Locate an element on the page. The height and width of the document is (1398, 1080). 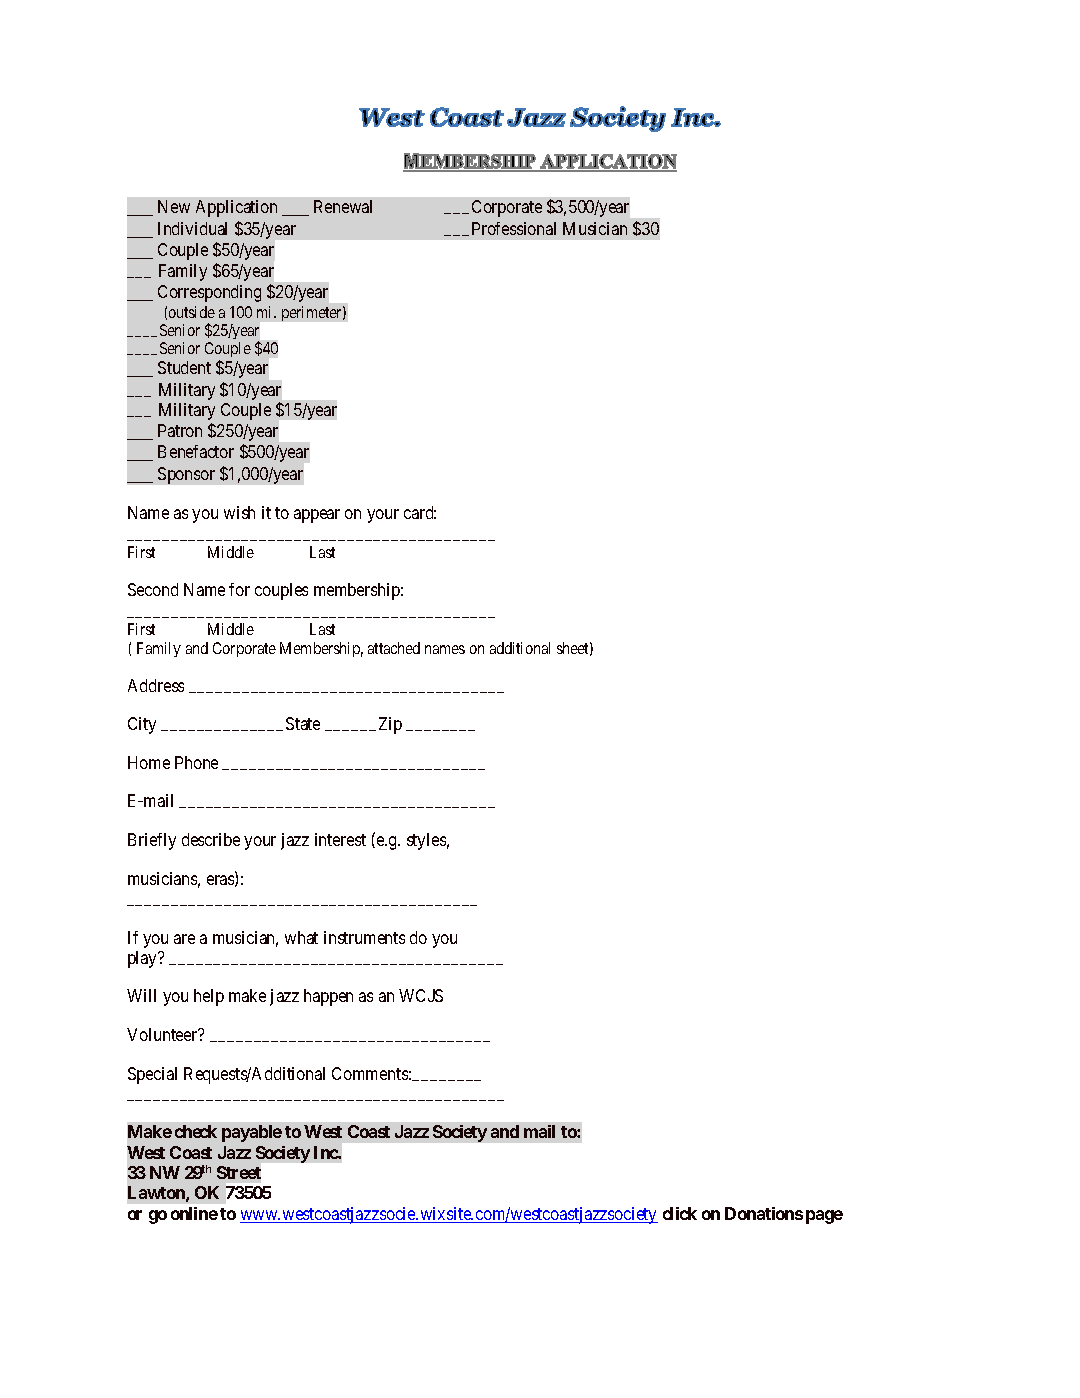
Renewal is located at coordinates (343, 206).
